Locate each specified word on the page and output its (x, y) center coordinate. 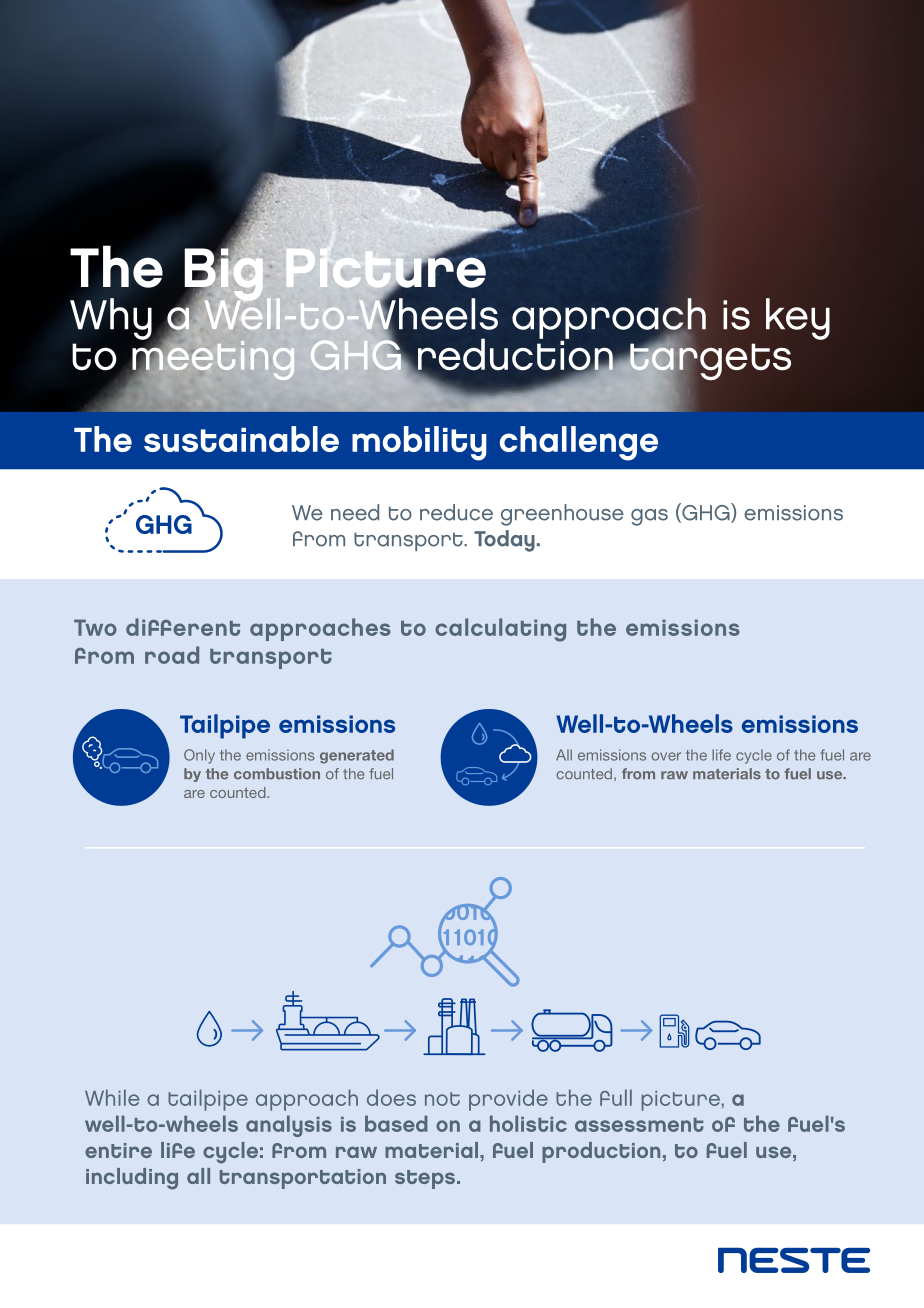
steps (426, 1179)
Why (111, 319)
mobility (419, 443)
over (666, 756)
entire (118, 1150)
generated (357, 756)
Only (199, 756)
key (798, 319)
